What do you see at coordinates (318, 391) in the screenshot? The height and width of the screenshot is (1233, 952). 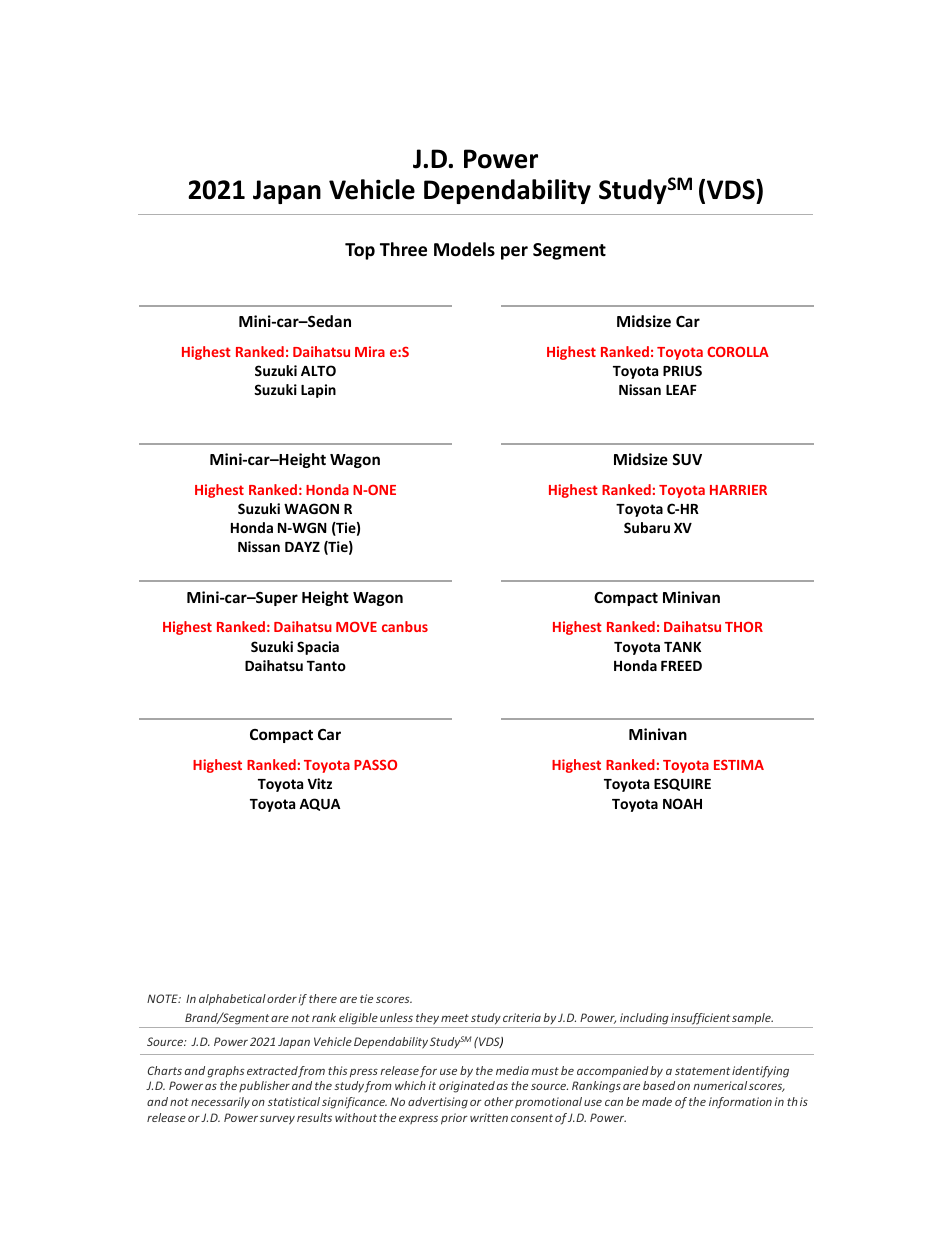 I see `Lapin` at bounding box center [318, 391].
